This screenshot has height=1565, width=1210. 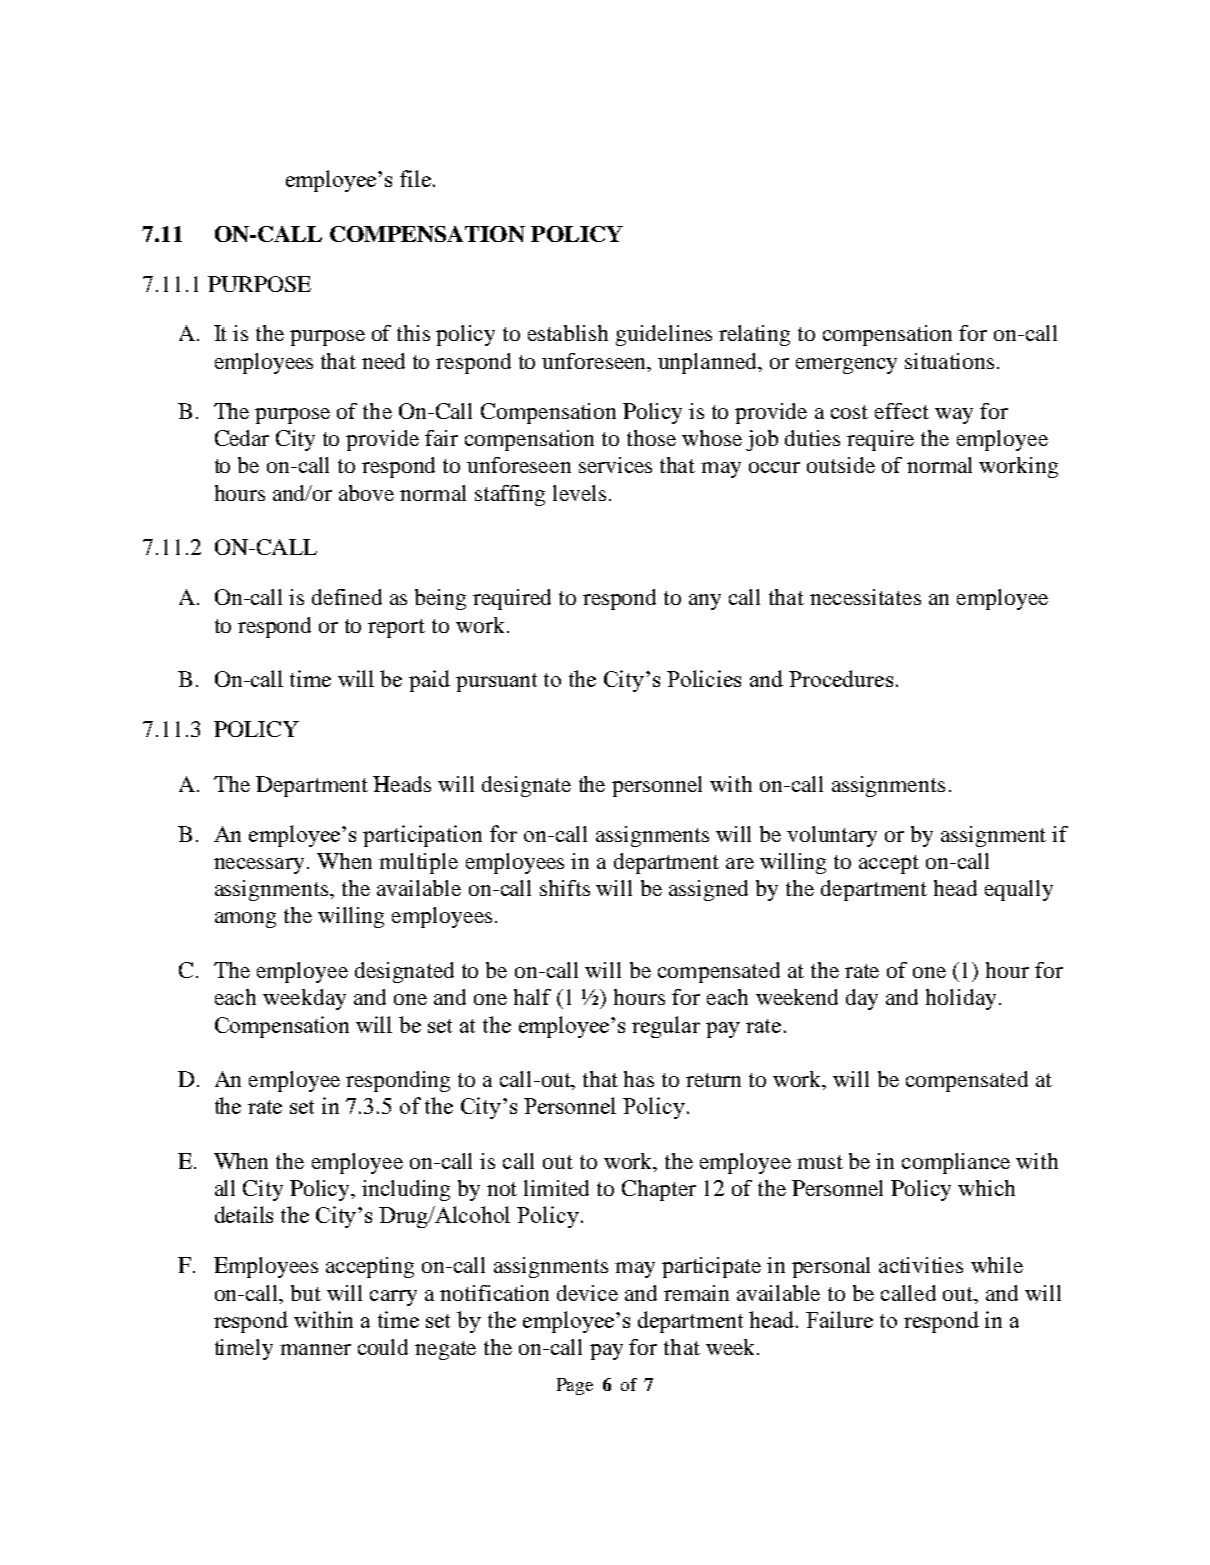 What do you see at coordinates (366, 493) in the screenshot?
I see `above` at bounding box center [366, 493].
